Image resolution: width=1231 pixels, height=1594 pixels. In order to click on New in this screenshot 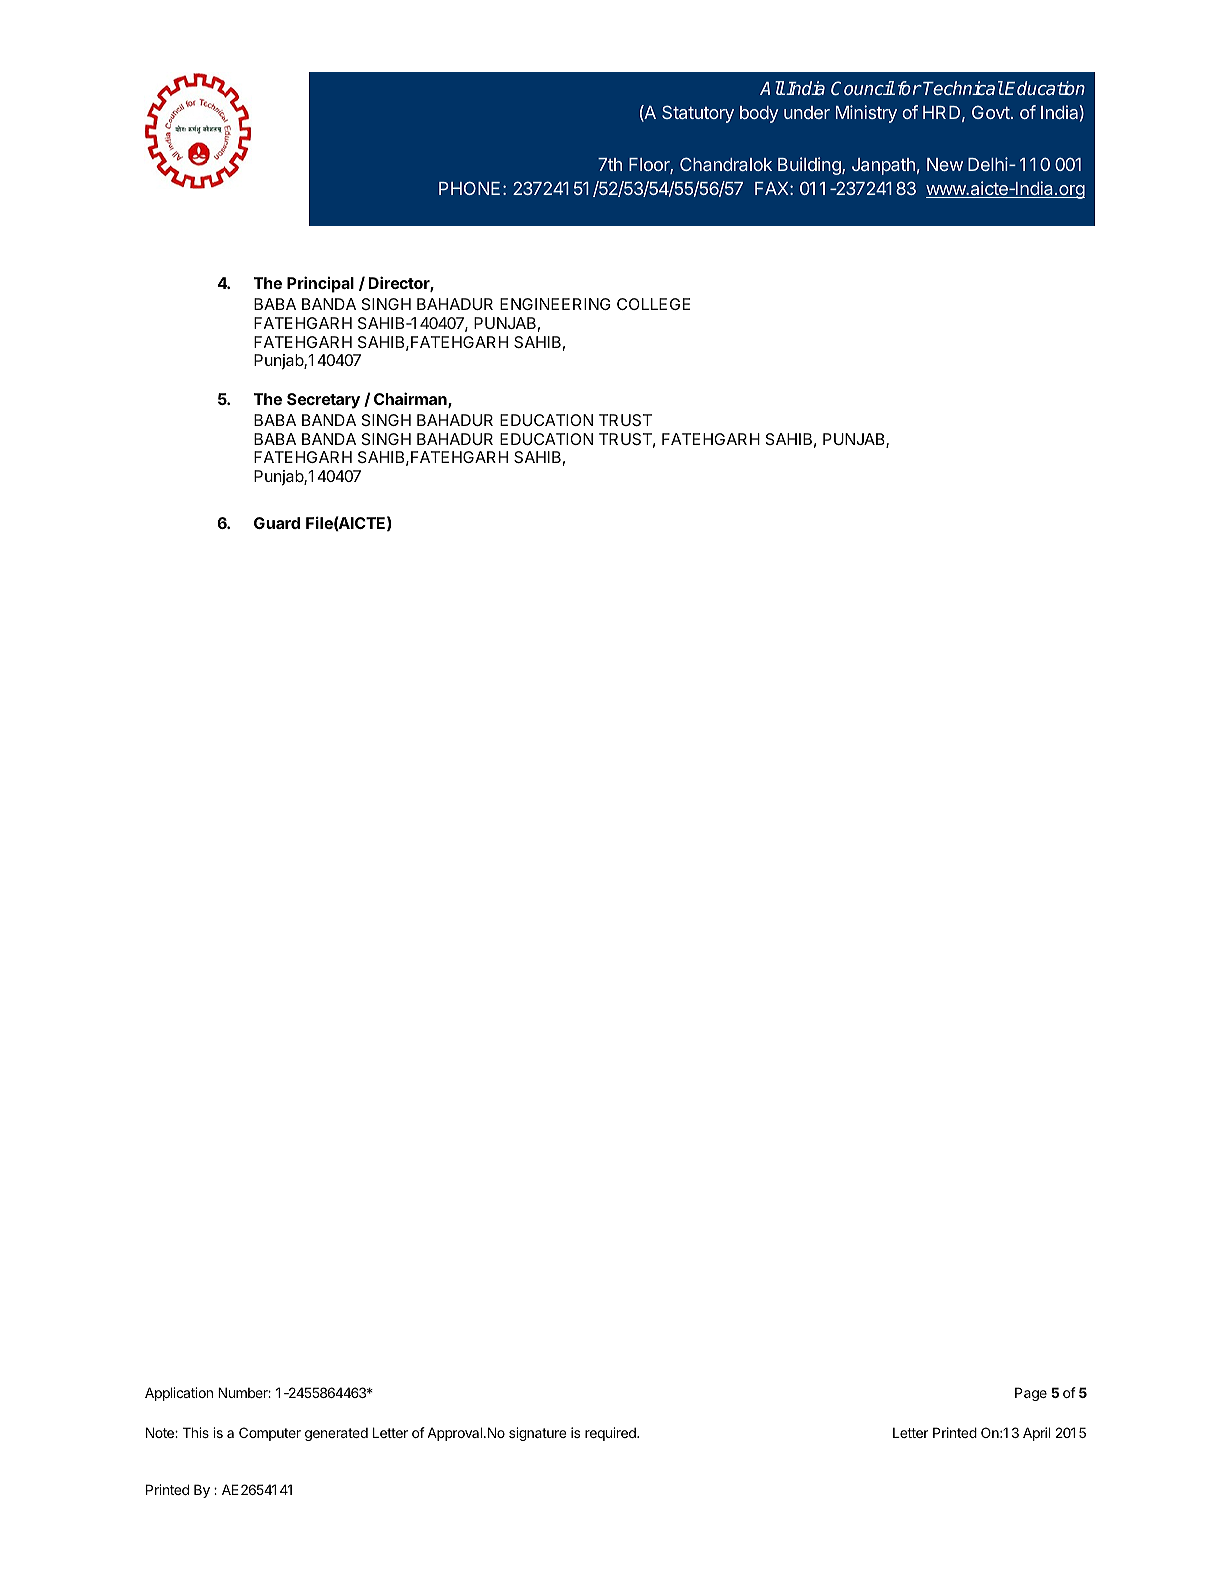, I will do `click(945, 164)`.
